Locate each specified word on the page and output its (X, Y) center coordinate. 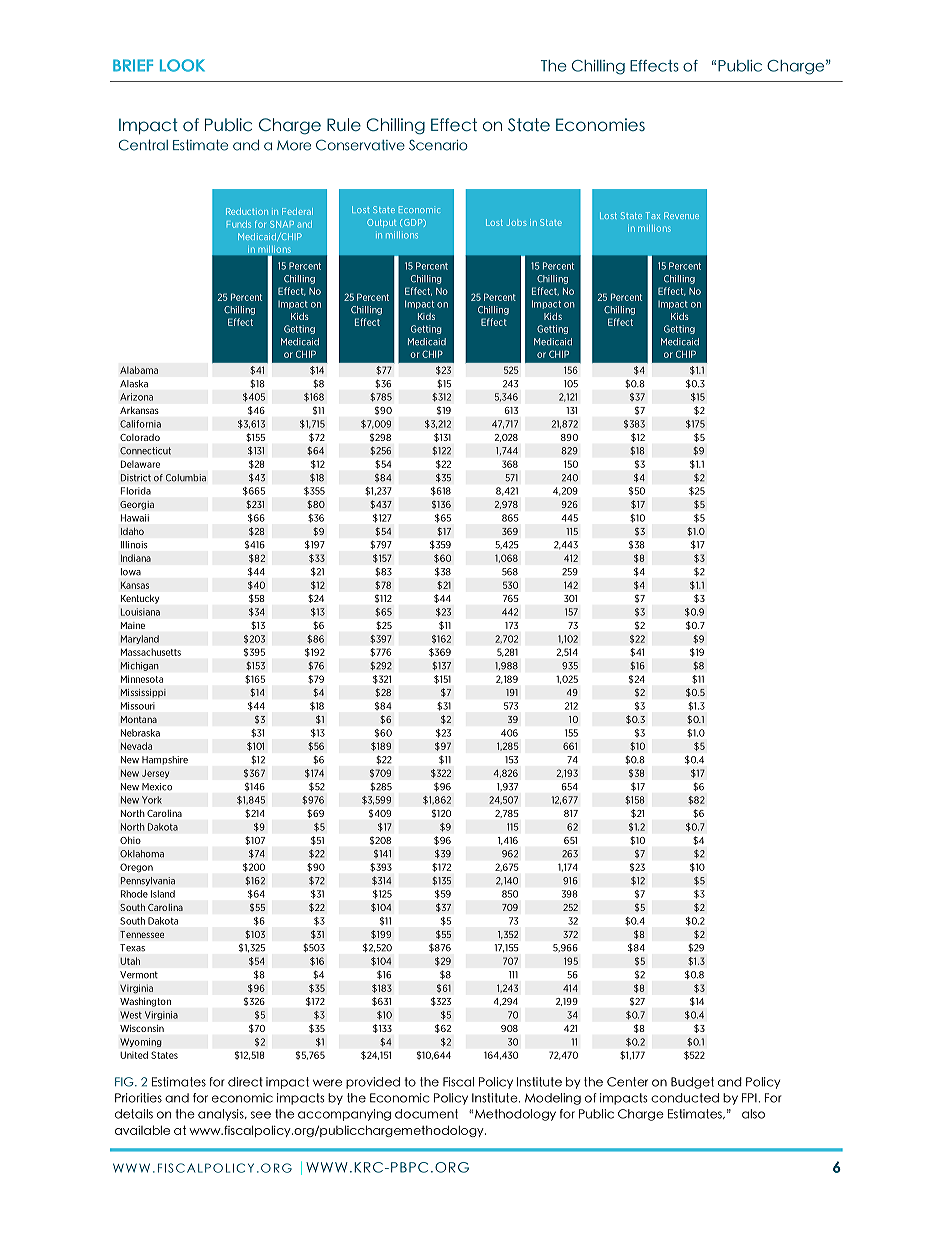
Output (381, 223)
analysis (222, 1115)
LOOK (182, 65)
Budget (692, 1083)
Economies (600, 125)
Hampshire (165, 760)
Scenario (438, 145)
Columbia (186, 478)
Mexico (157, 787)
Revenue (681, 215)
